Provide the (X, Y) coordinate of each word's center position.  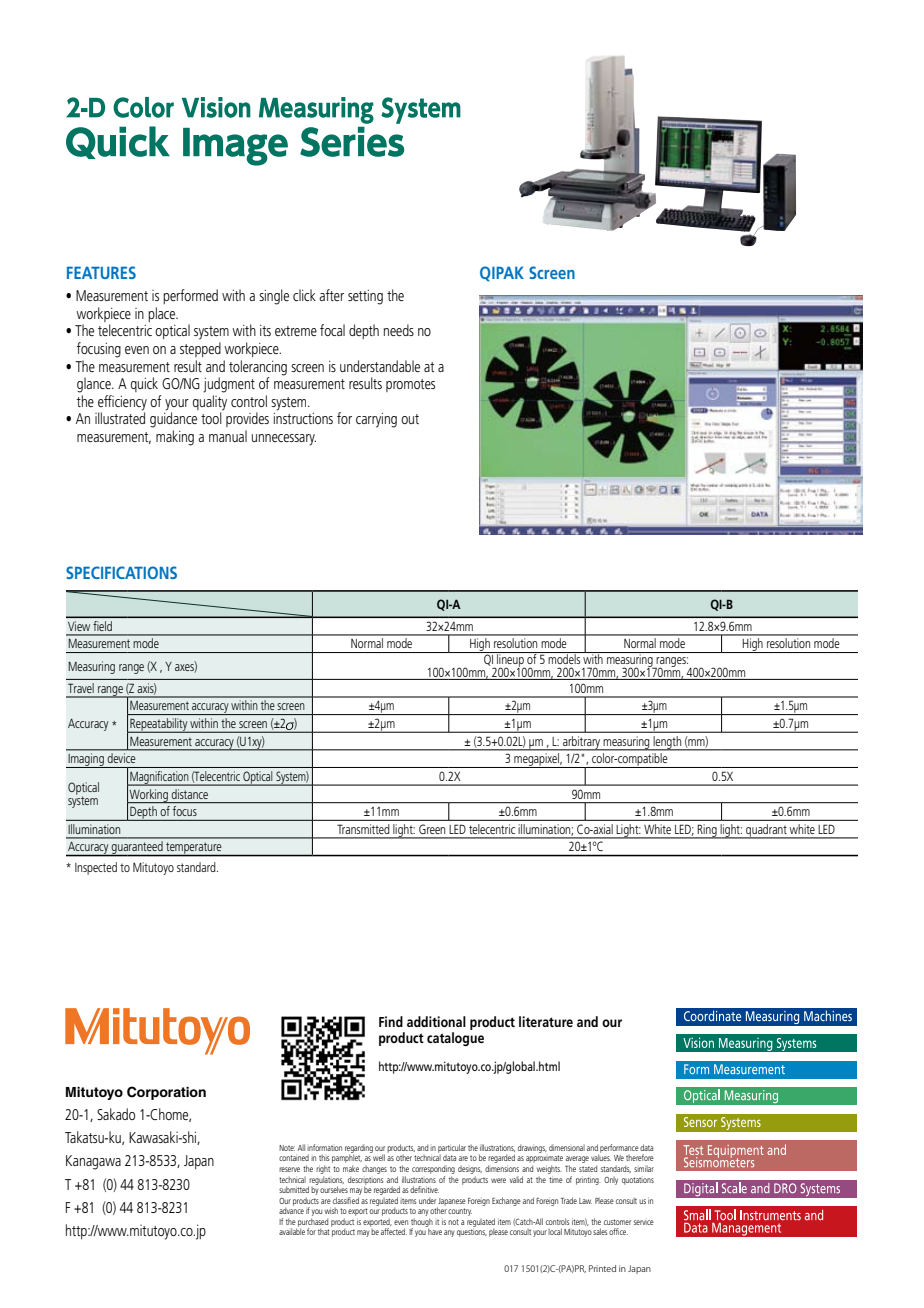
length (667, 743)
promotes (410, 385)
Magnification (159, 778)
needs (399, 330)
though (422, 1223)
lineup (510, 660)
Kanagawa (93, 1162)
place (163, 314)
